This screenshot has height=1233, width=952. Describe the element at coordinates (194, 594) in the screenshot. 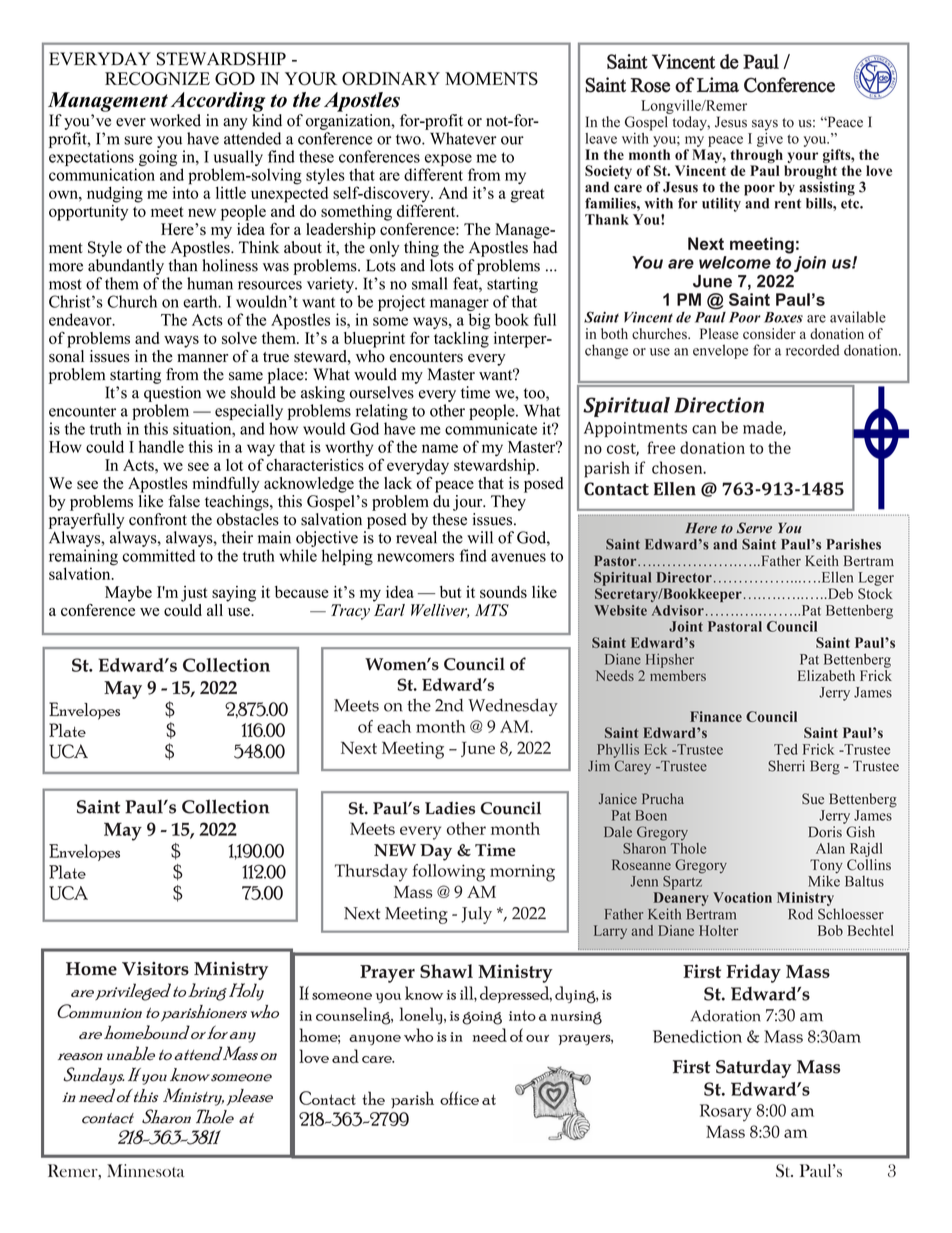

I see `just` at that location.
